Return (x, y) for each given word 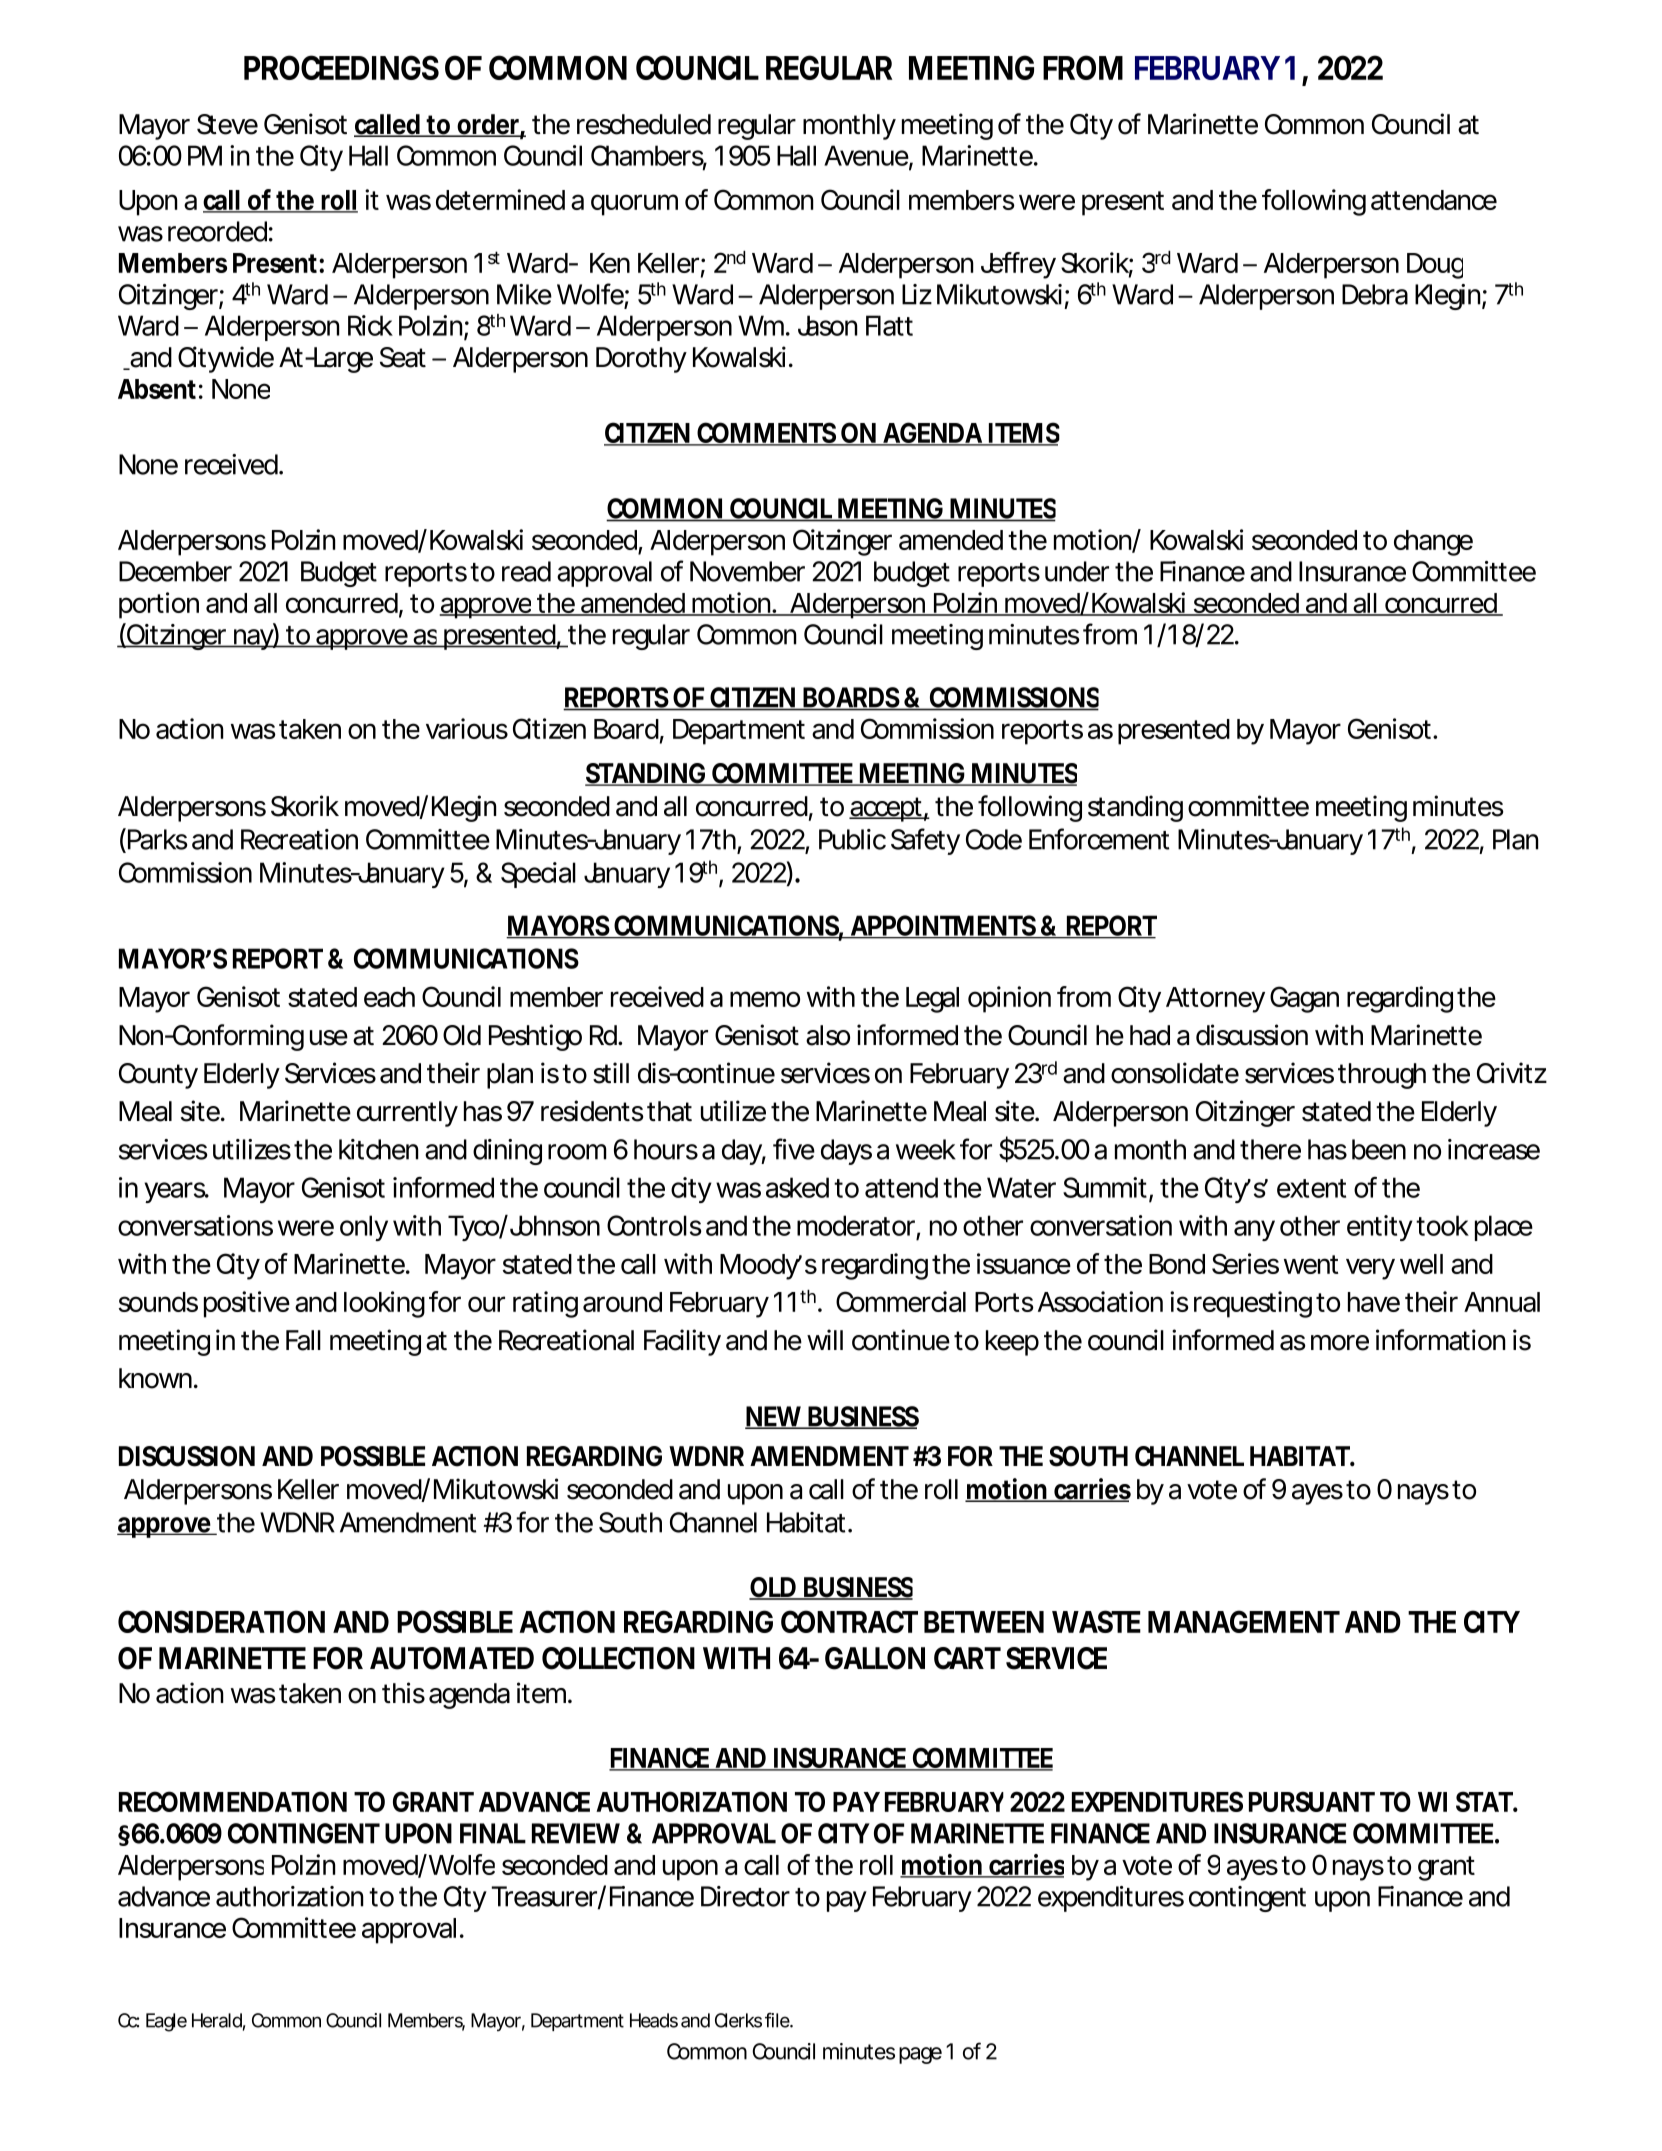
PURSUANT (1312, 1801)
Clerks (738, 2020)
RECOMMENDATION (233, 1801)
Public (852, 839)
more (1340, 1343)
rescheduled (644, 124)
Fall (303, 1340)
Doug (1435, 266)
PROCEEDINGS (341, 67)
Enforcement (1099, 839)
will (825, 1339)
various (467, 728)
